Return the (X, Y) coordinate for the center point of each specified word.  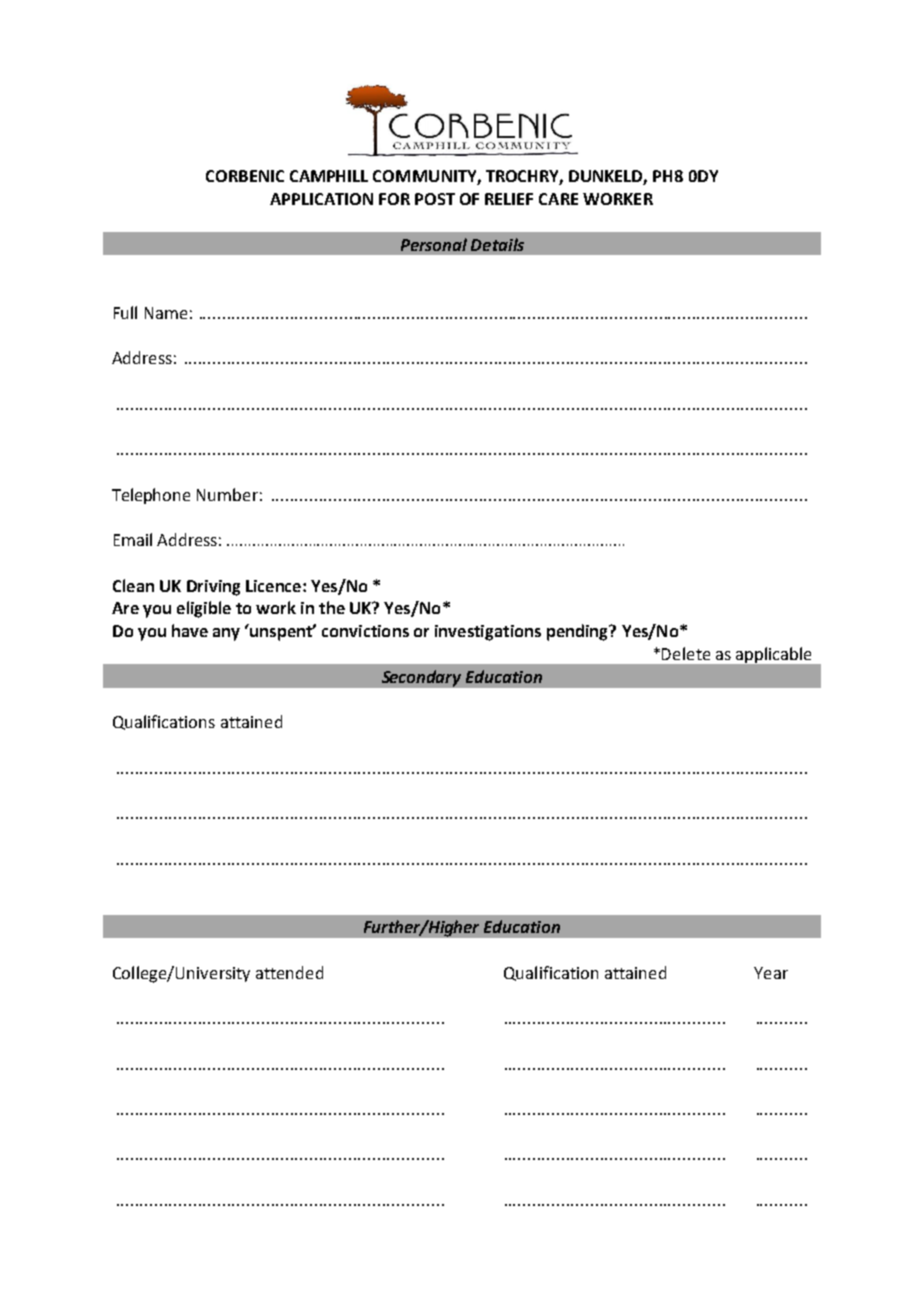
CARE (558, 199)
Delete (686, 653)
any (226, 634)
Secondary (421, 678)
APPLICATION (321, 199)
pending (578, 632)
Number (227, 494)
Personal (434, 244)
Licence (275, 586)
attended (289, 972)
